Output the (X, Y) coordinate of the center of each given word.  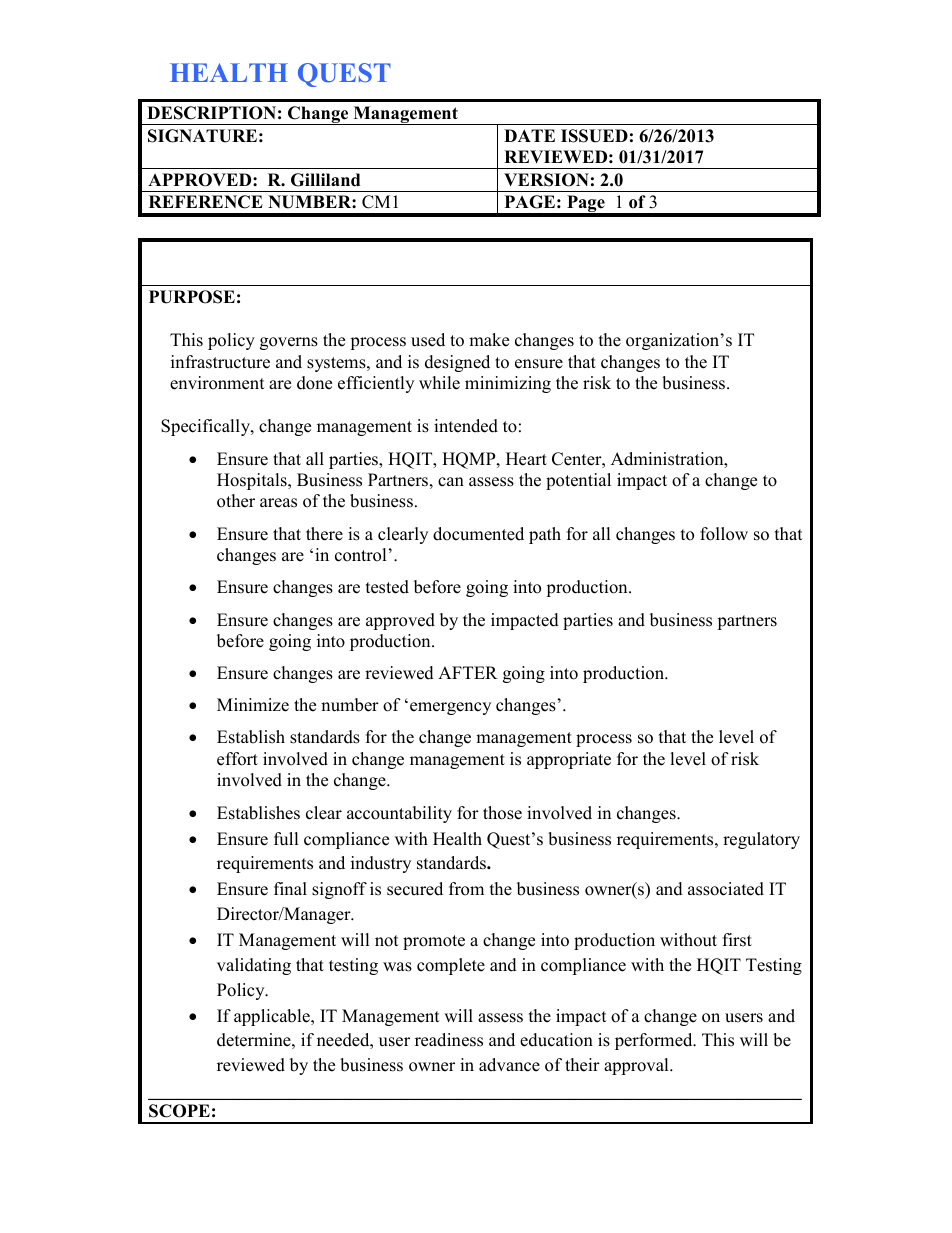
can (451, 482)
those (502, 813)
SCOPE (179, 1111)
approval (637, 1066)
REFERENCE (206, 202)
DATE (529, 135)
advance (509, 1065)
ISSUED (594, 136)
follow (724, 534)
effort (237, 759)
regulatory (761, 840)
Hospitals (253, 481)
